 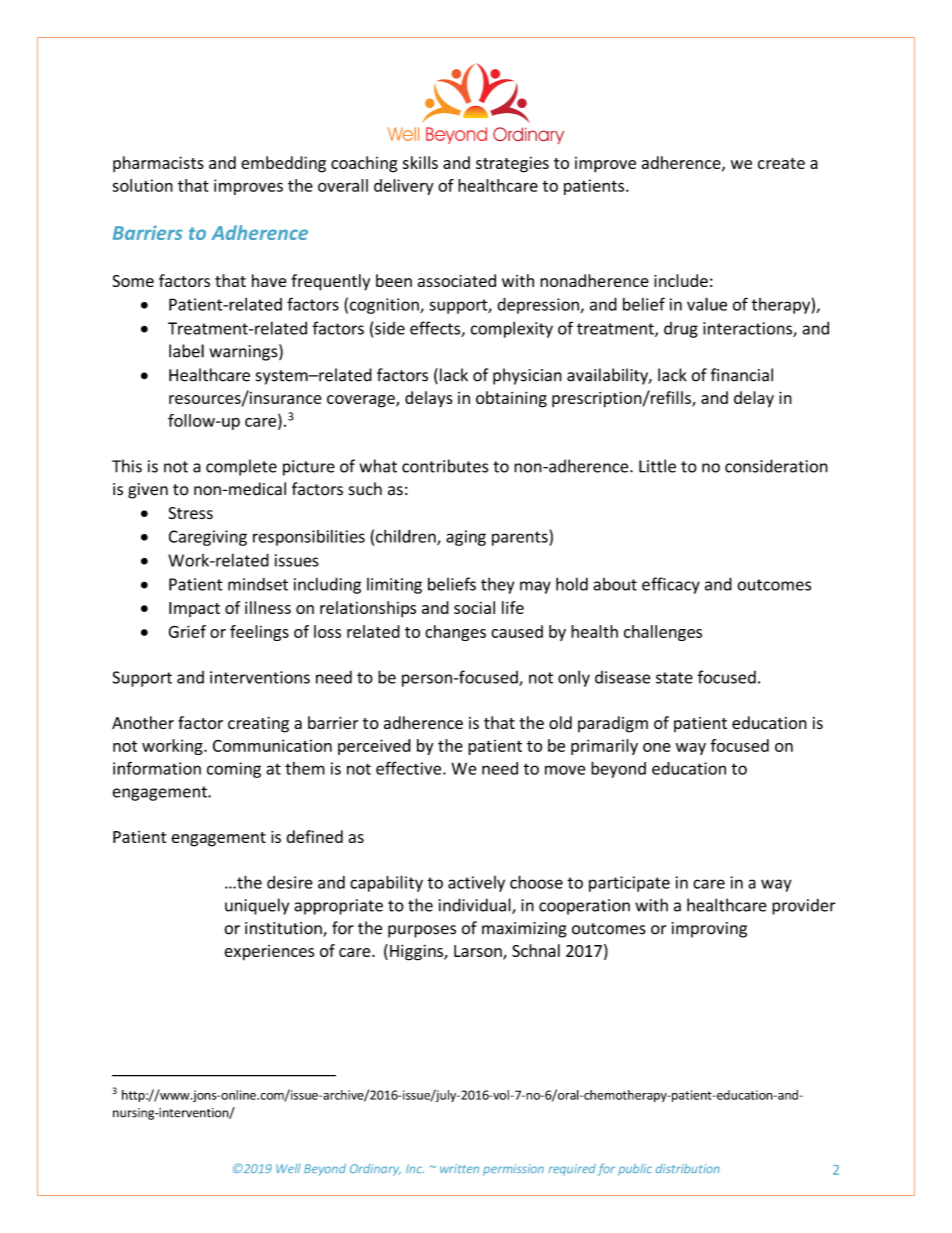 What do you see at coordinates (288, 1168) in the screenshot?
I see `Well` at bounding box center [288, 1168].
